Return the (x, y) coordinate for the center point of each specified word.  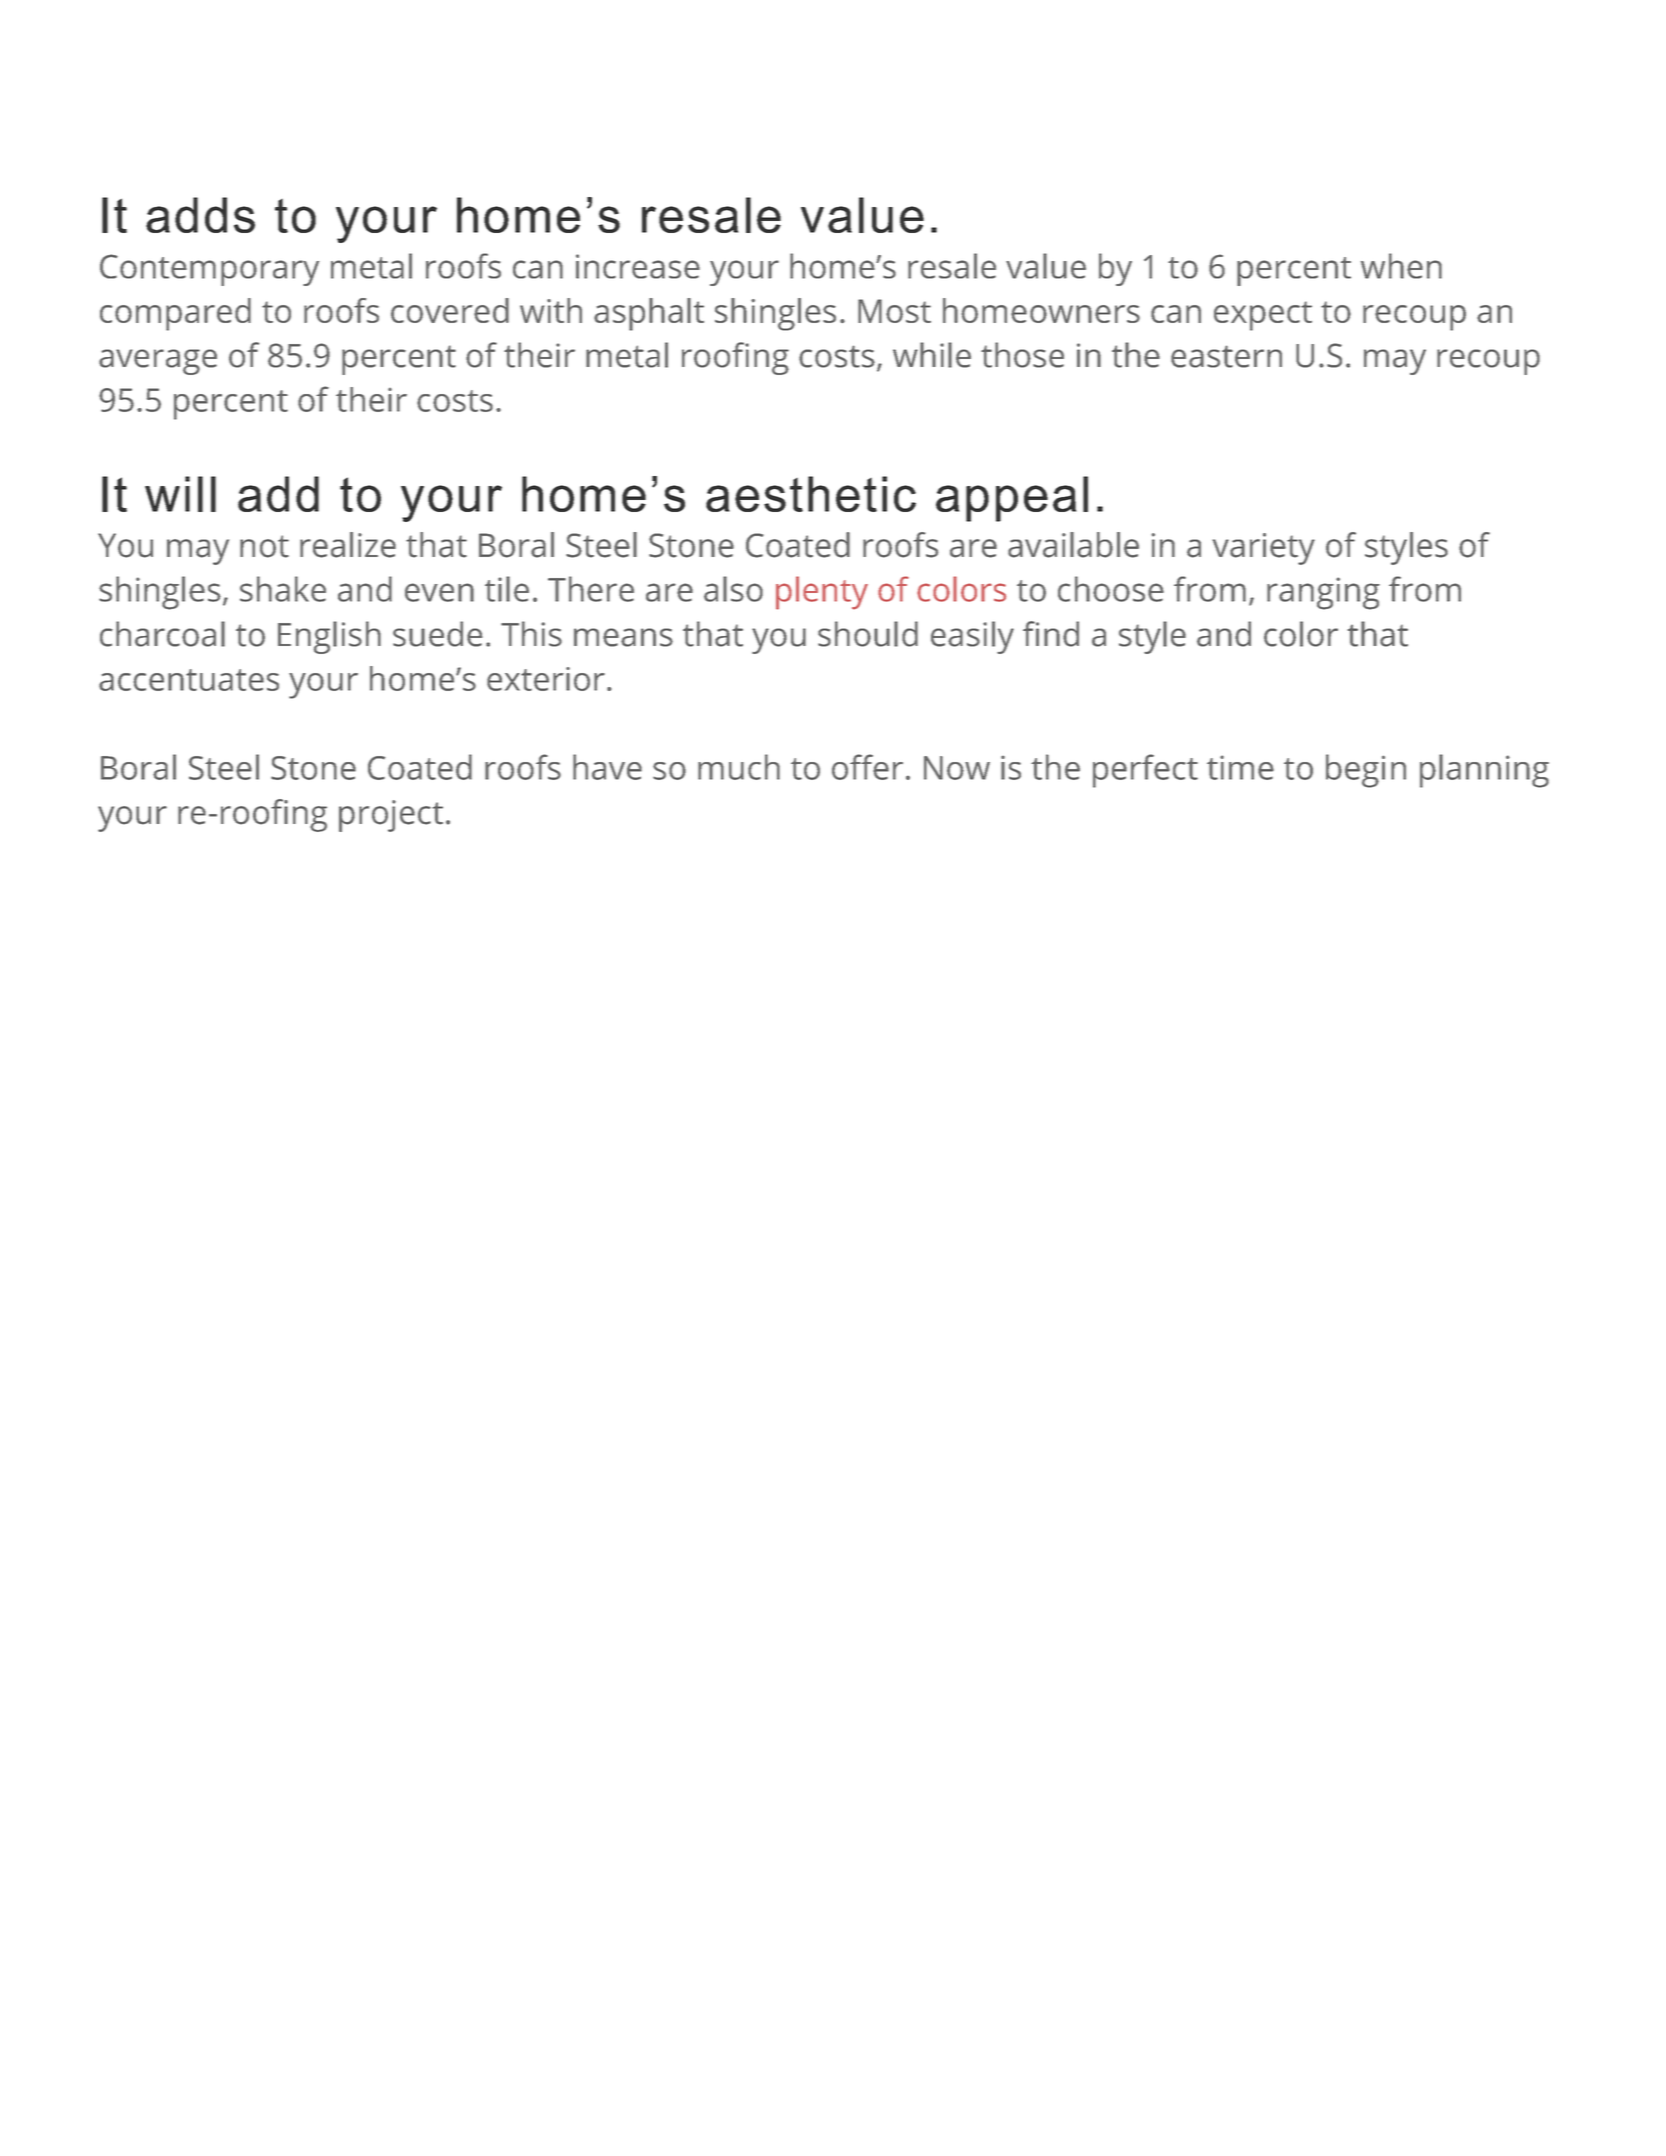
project (391, 816)
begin (1366, 771)
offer (867, 767)
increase (638, 266)
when (1401, 266)
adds (200, 215)
